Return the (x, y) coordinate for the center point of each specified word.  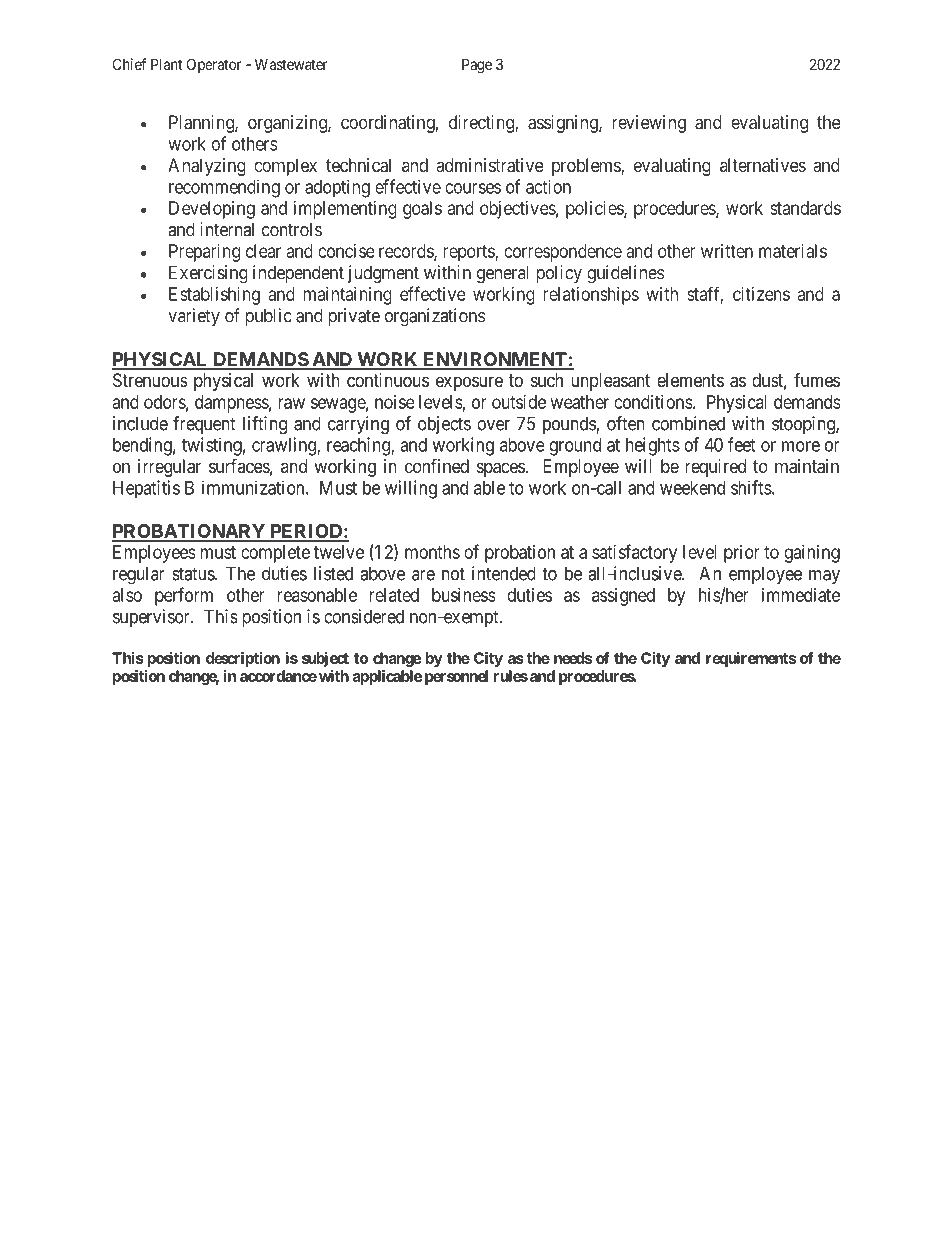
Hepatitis (146, 489)
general (503, 274)
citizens (761, 294)
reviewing (649, 124)
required (715, 468)
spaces (501, 469)
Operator (214, 65)
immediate (801, 595)
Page (477, 66)
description (243, 659)
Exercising (208, 274)
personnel (456, 677)
